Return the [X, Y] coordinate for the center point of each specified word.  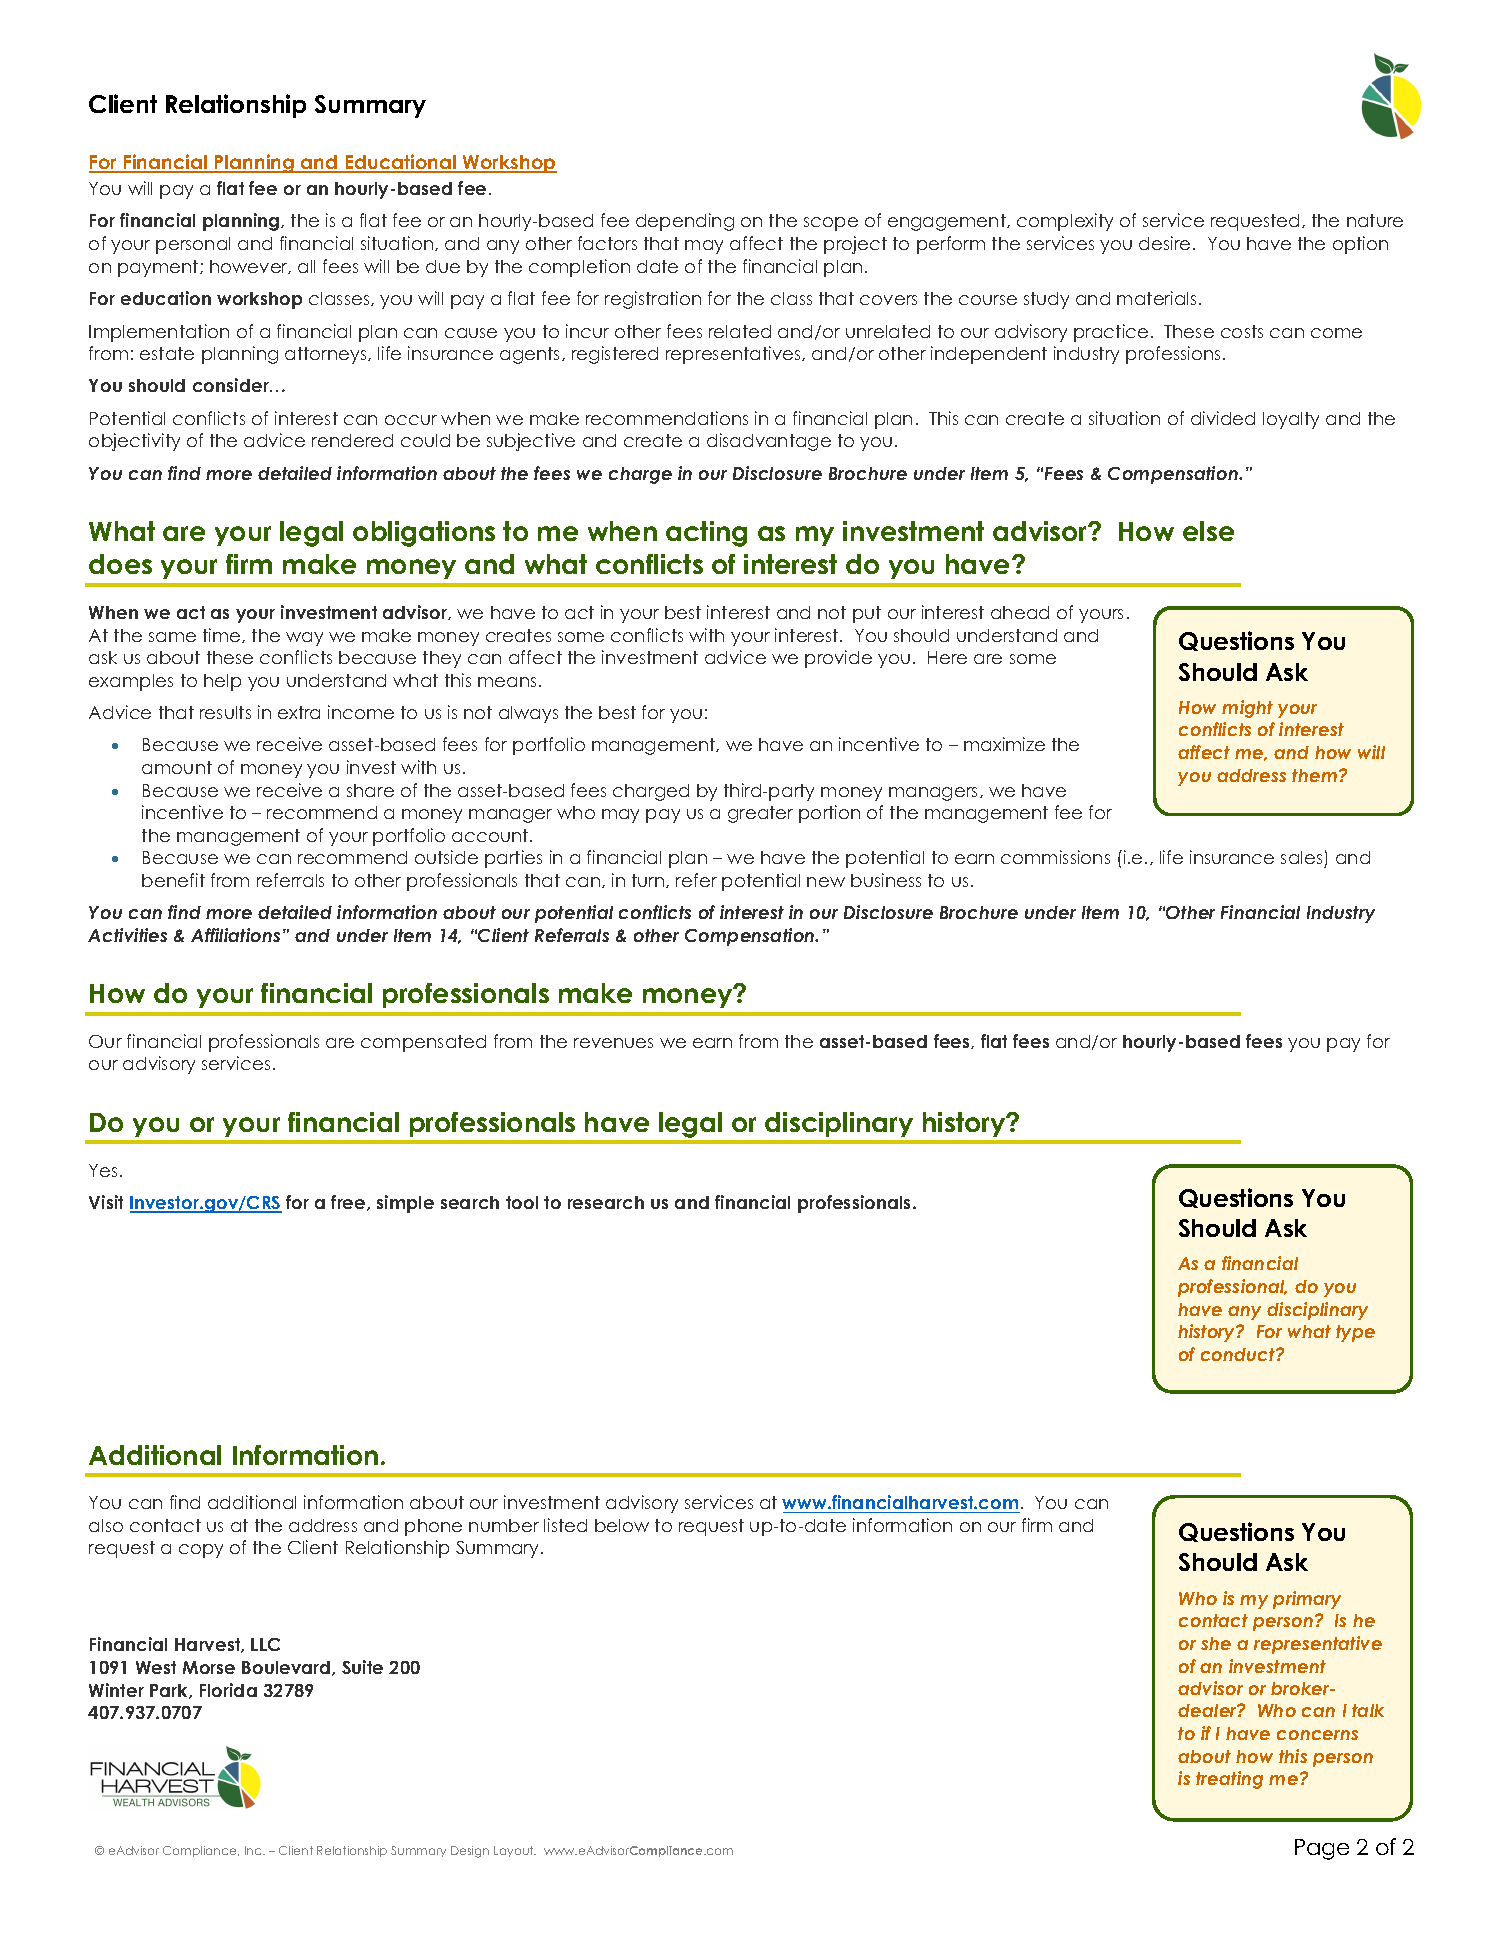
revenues [613, 1043]
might [1247, 709]
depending [685, 222]
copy [201, 1551]
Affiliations [235, 935]
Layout [515, 1851]
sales [1303, 859]
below [622, 1525]
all [306, 266]
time [223, 635]
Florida [228, 1690]
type [1355, 1333]
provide [838, 659]
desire [1164, 243]
